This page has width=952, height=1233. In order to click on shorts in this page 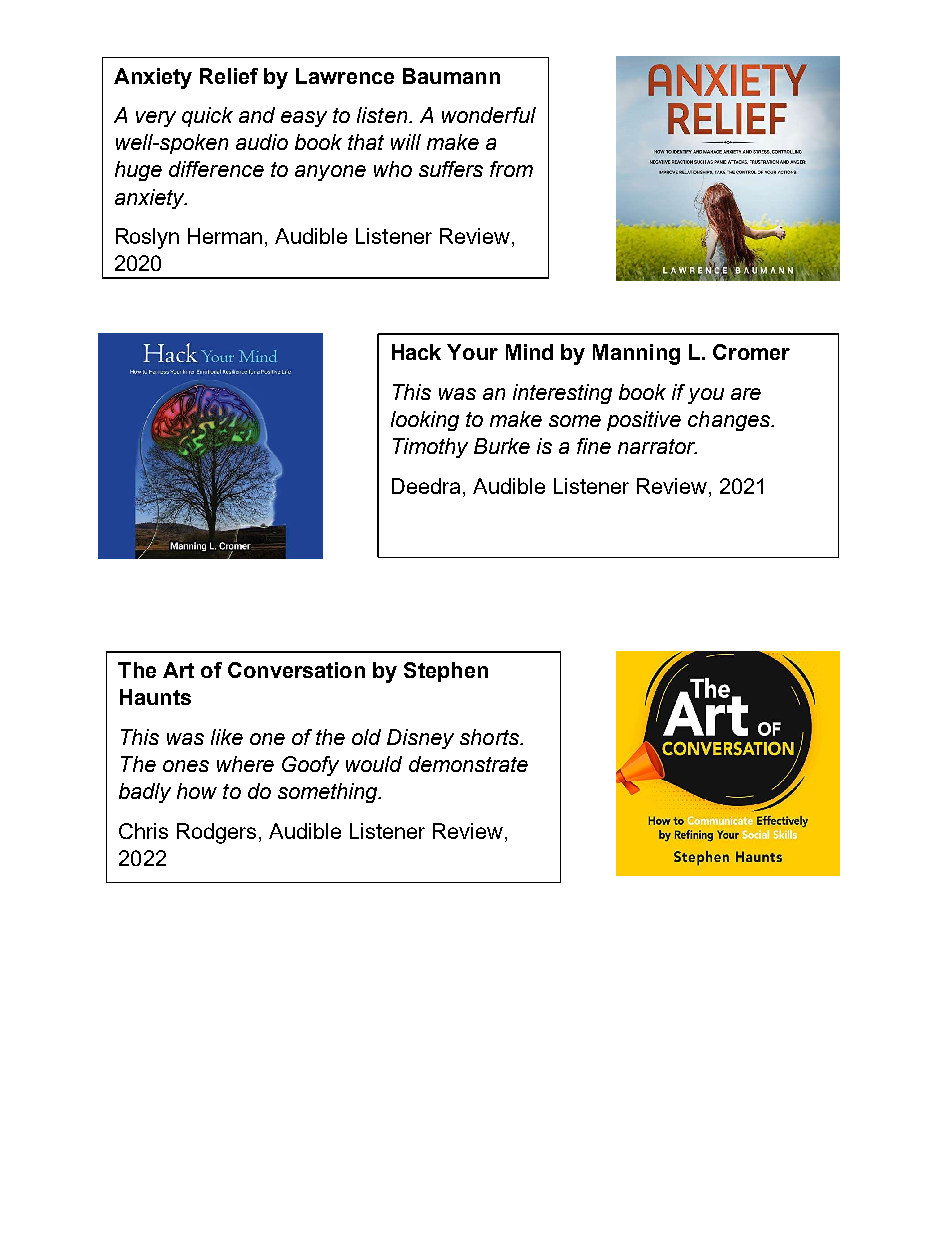, I will do `click(490, 737)`.
